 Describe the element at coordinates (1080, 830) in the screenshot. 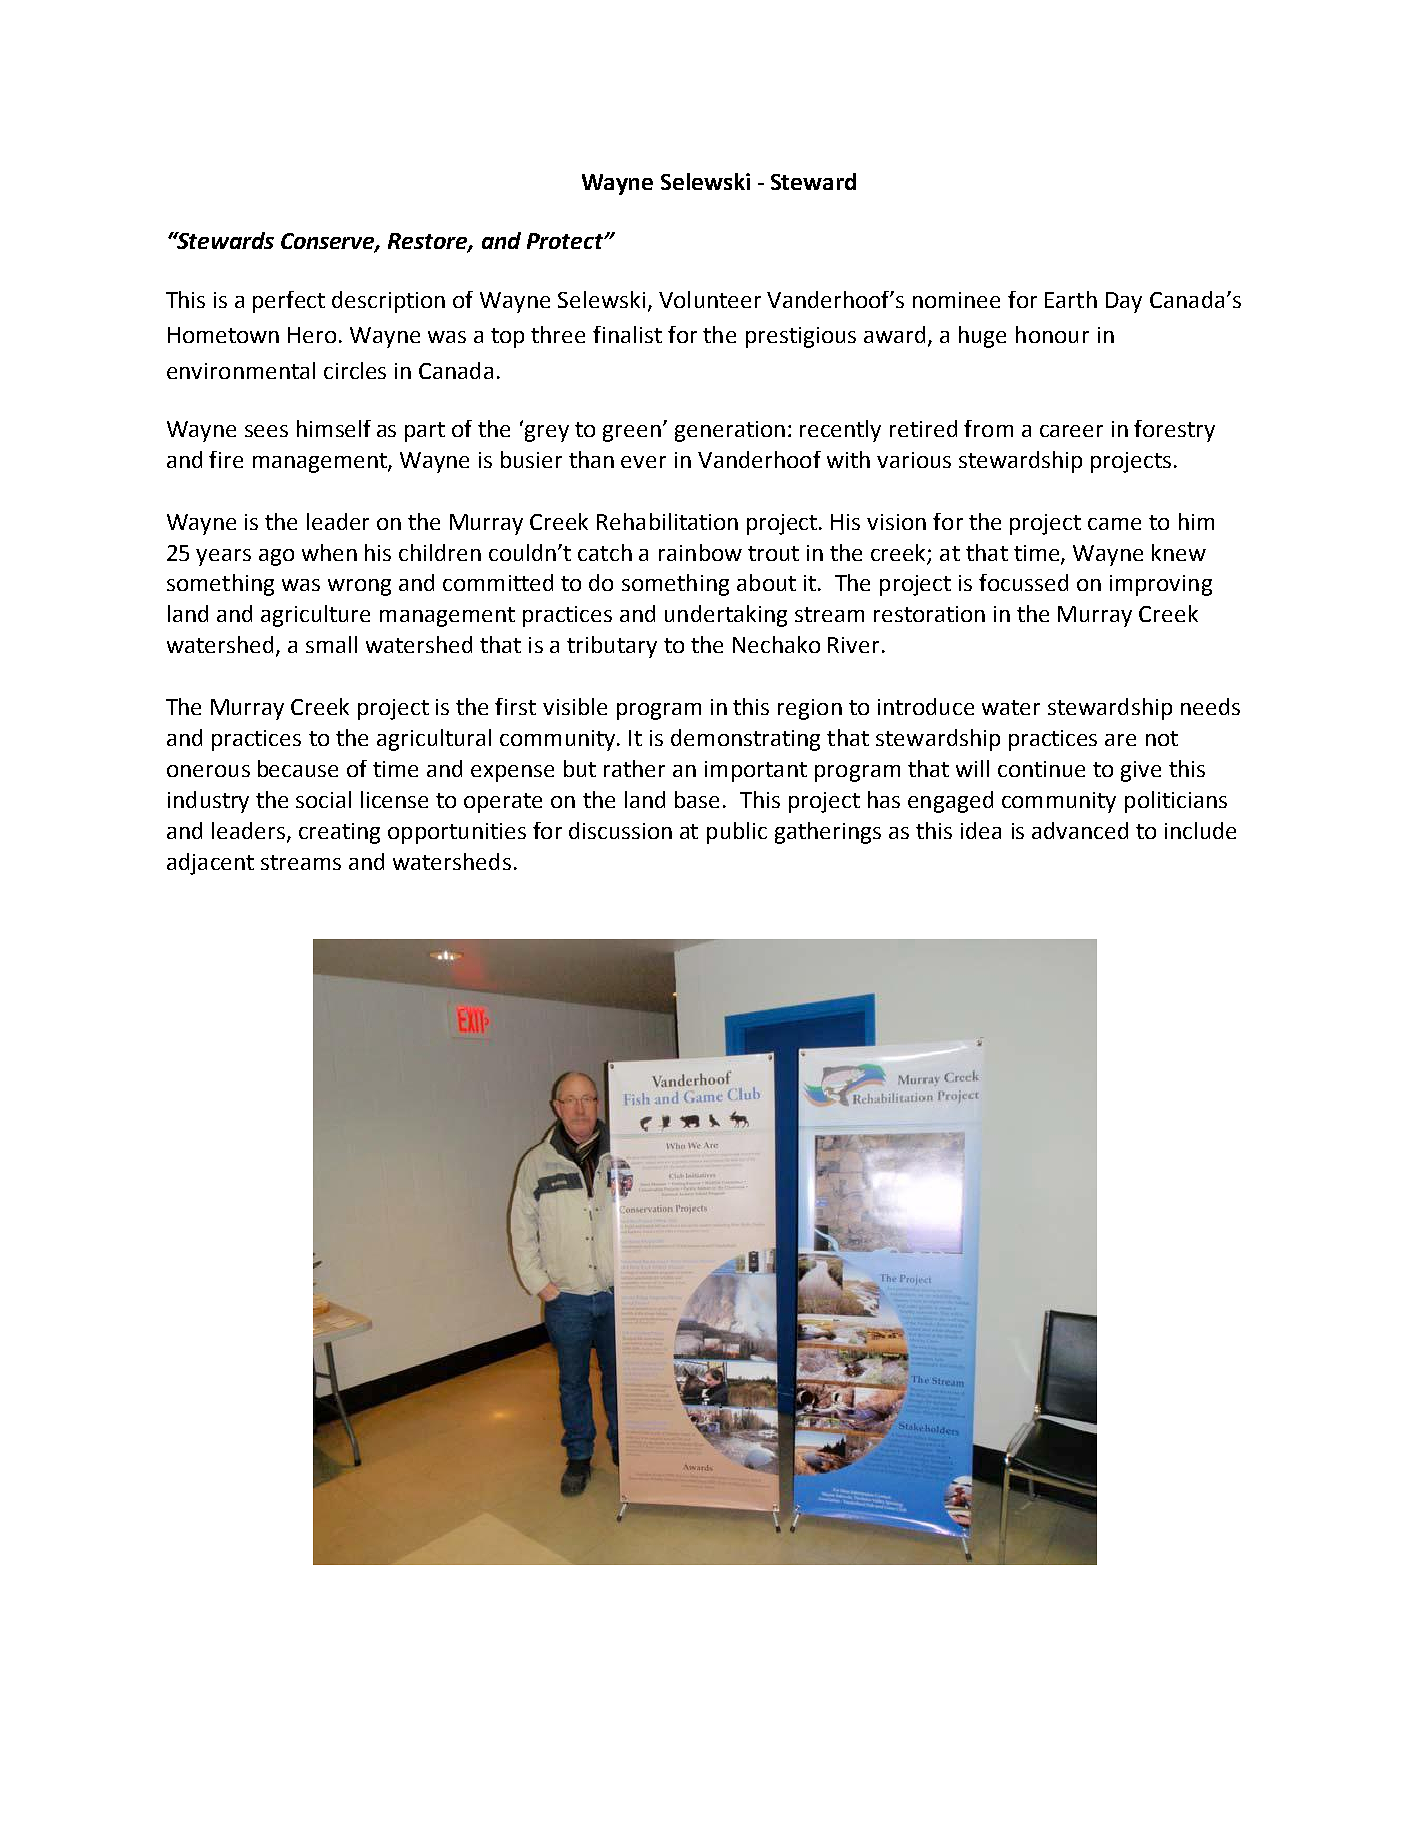

I see `advanced` at that location.
